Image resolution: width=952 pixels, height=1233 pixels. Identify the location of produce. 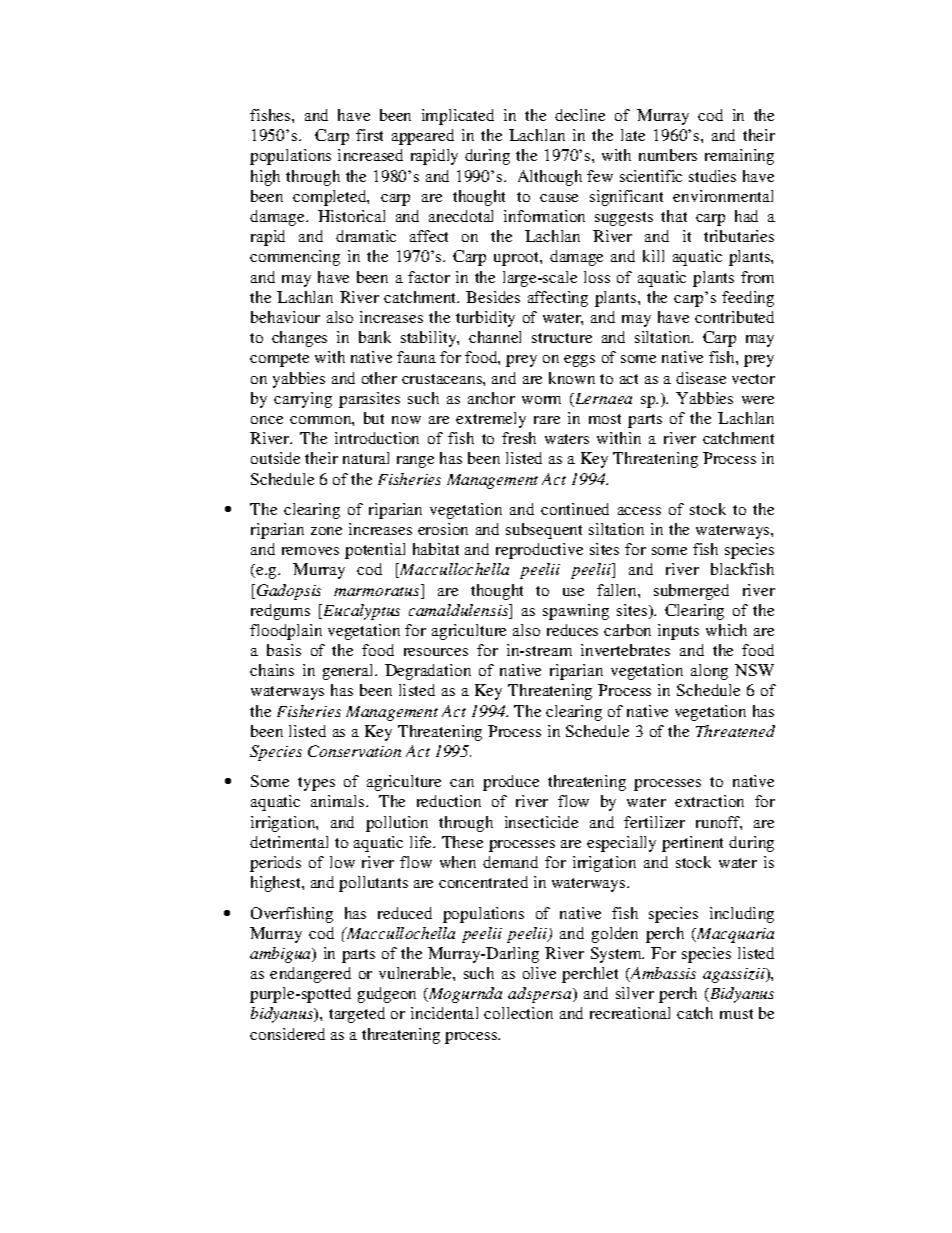
(511, 783).
